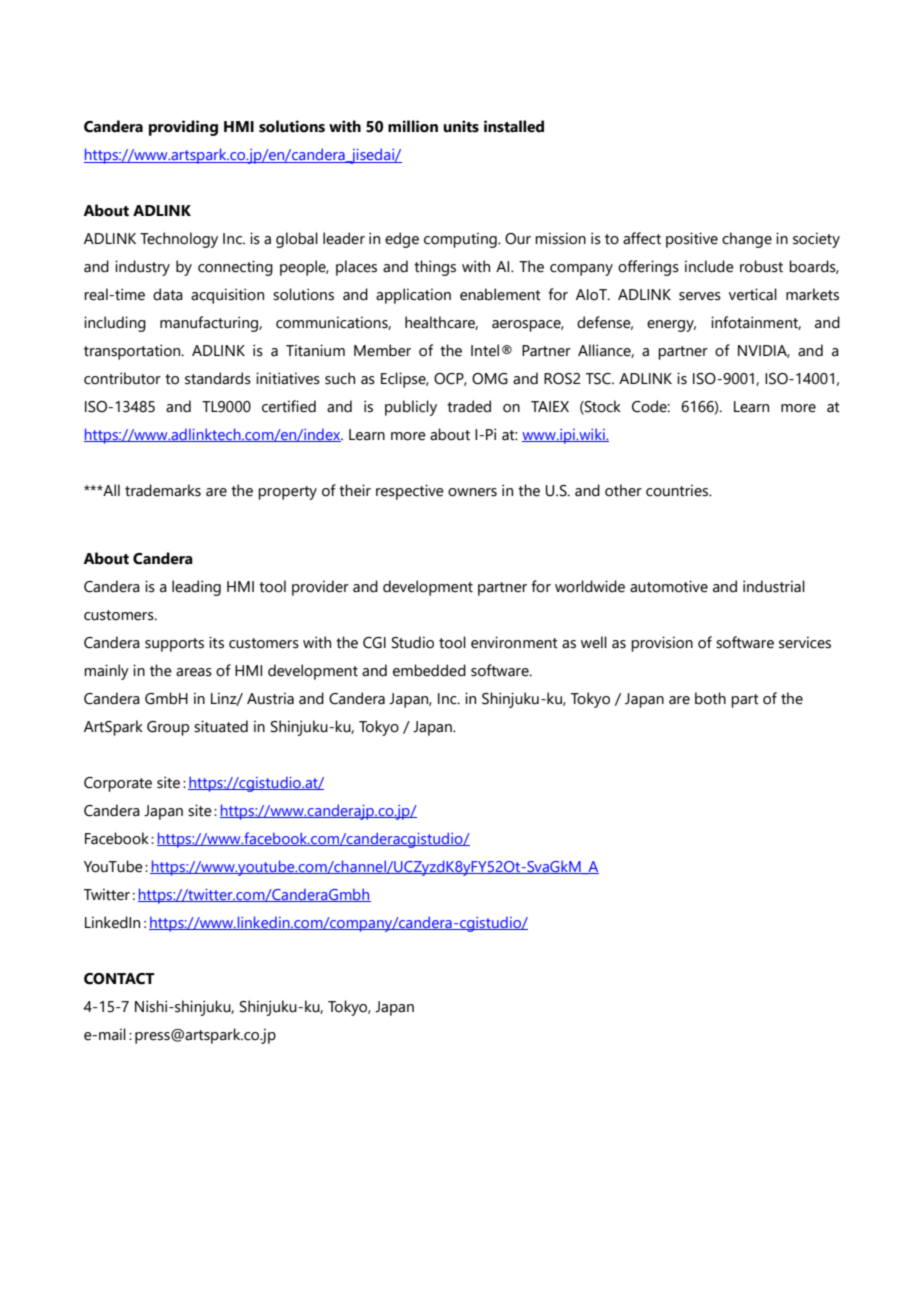 The height and width of the image is (1308, 924). What do you see at coordinates (472, 492) in the image?
I see `owners` at bounding box center [472, 492].
